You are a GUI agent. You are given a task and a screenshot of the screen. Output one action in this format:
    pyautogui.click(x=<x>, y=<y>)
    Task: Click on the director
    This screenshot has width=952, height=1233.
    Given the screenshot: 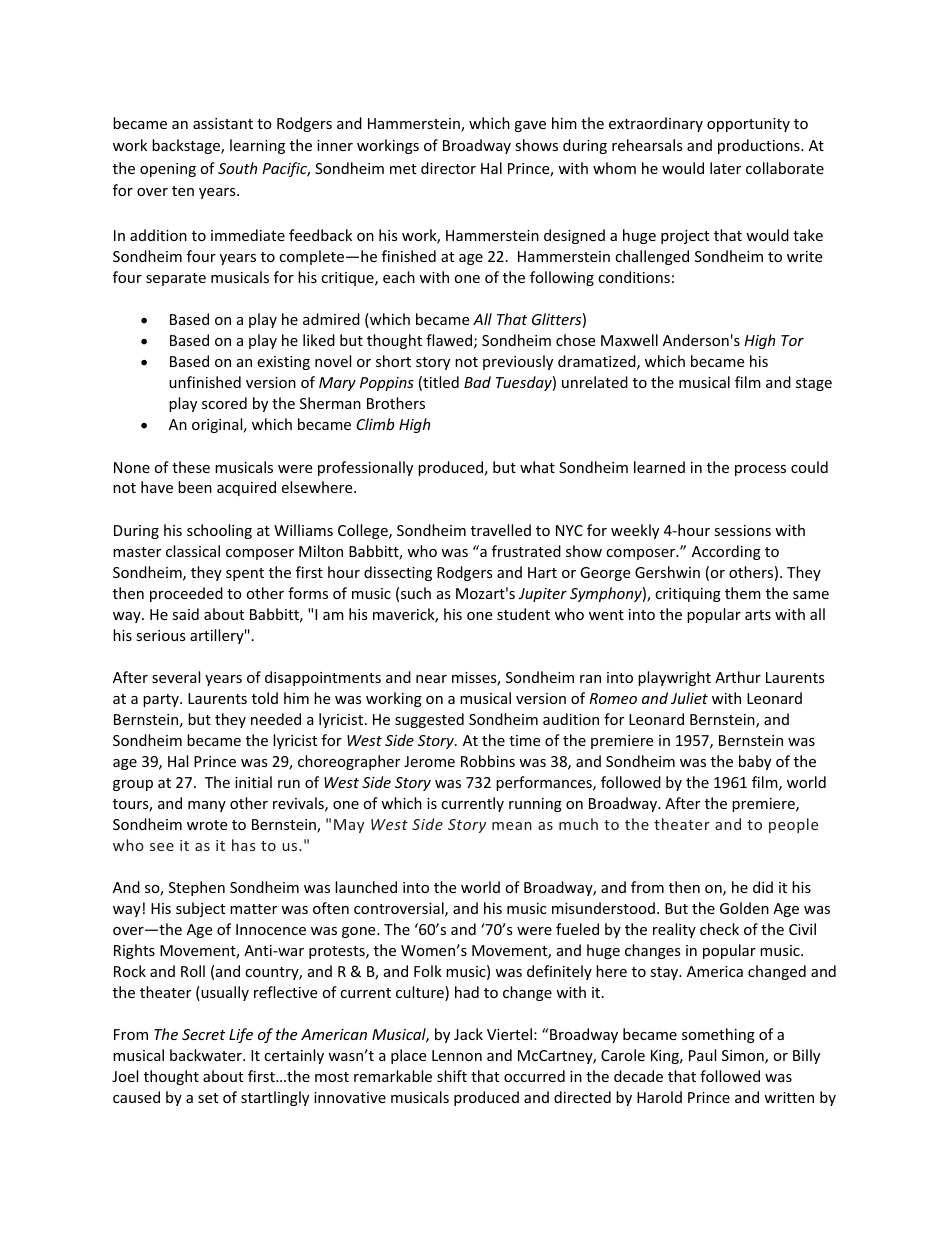 What is the action you would take?
    pyautogui.click(x=448, y=168)
